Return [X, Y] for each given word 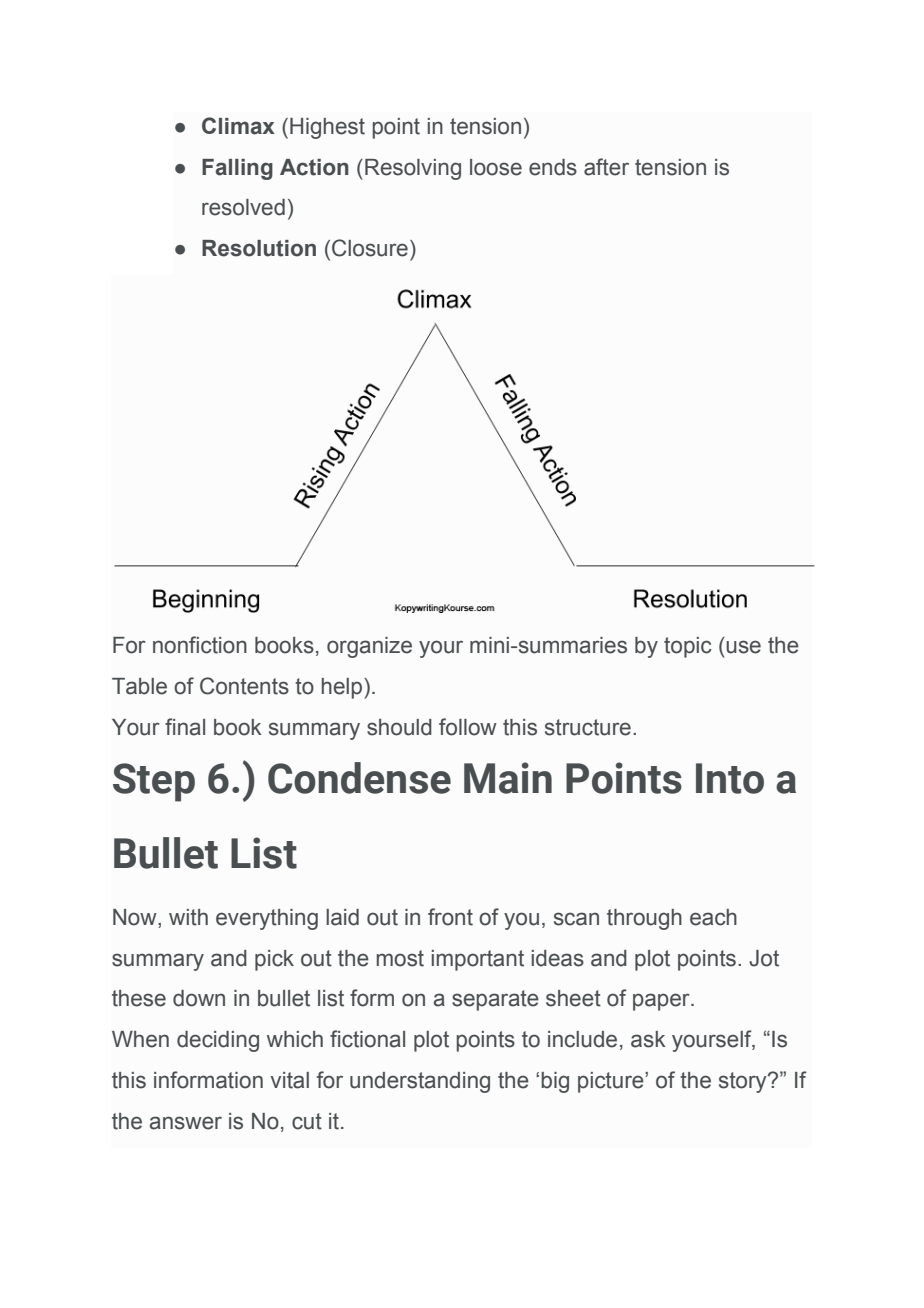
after [606, 167]
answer [186, 1123]
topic [688, 647]
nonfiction [200, 645]
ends [553, 167]
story [744, 1082]
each [713, 917]
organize [369, 647]
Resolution [259, 248]
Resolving [413, 169]
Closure [370, 248]
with [188, 917]
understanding [420, 1082]
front [450, 917]
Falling [237, 169]
